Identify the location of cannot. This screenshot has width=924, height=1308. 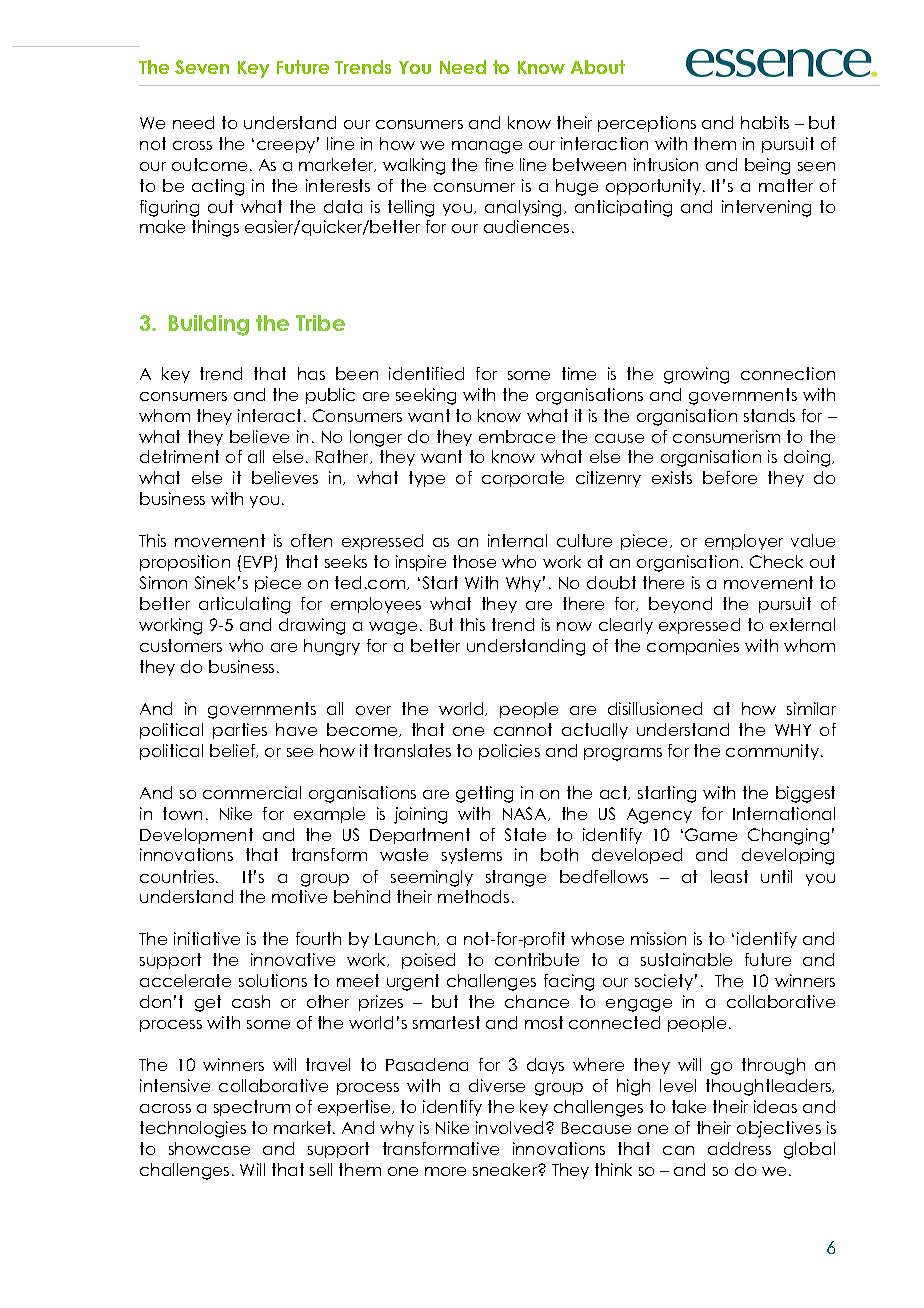
(523, 729).
